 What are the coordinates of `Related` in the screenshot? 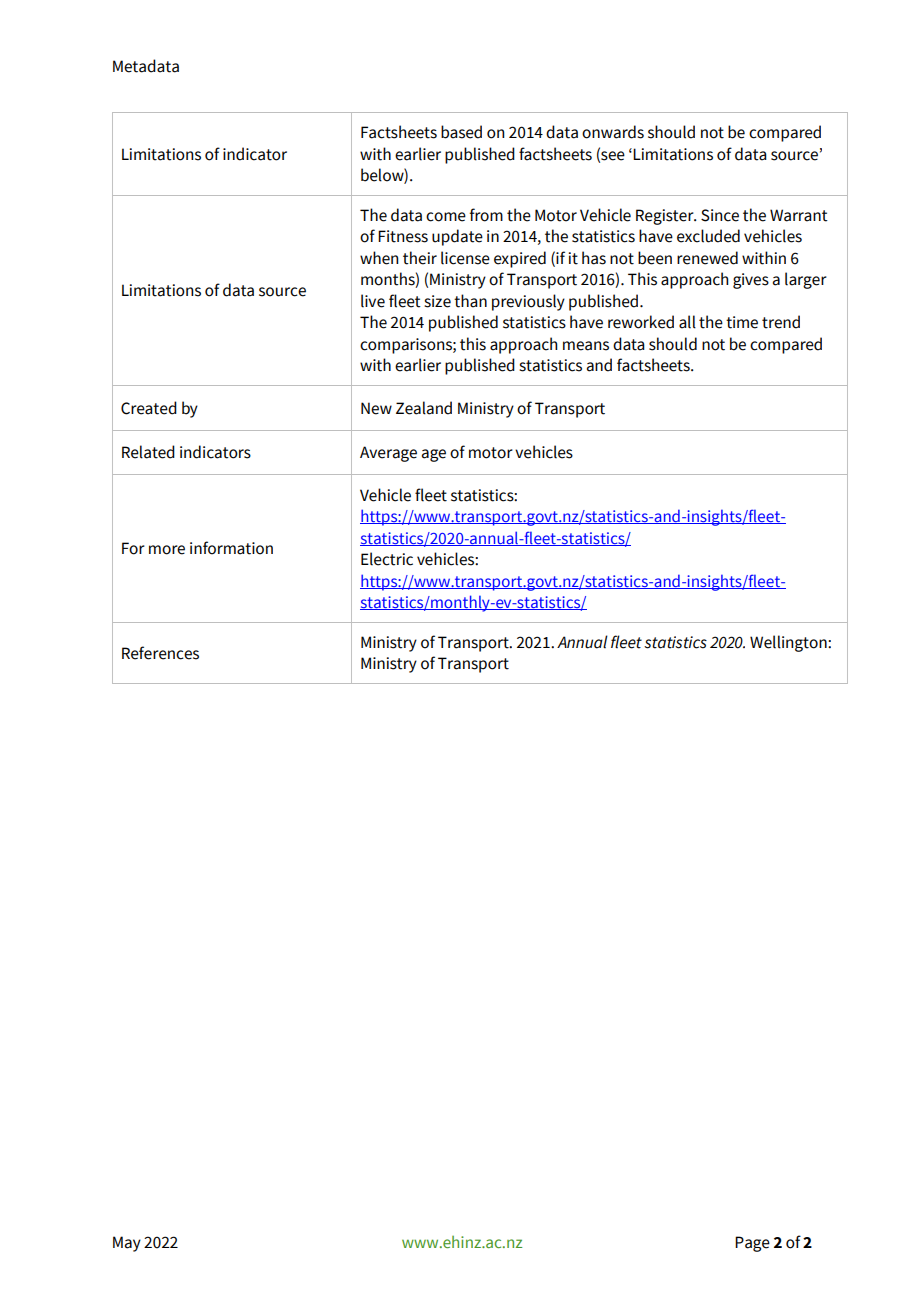 It's located at (148, 452).
